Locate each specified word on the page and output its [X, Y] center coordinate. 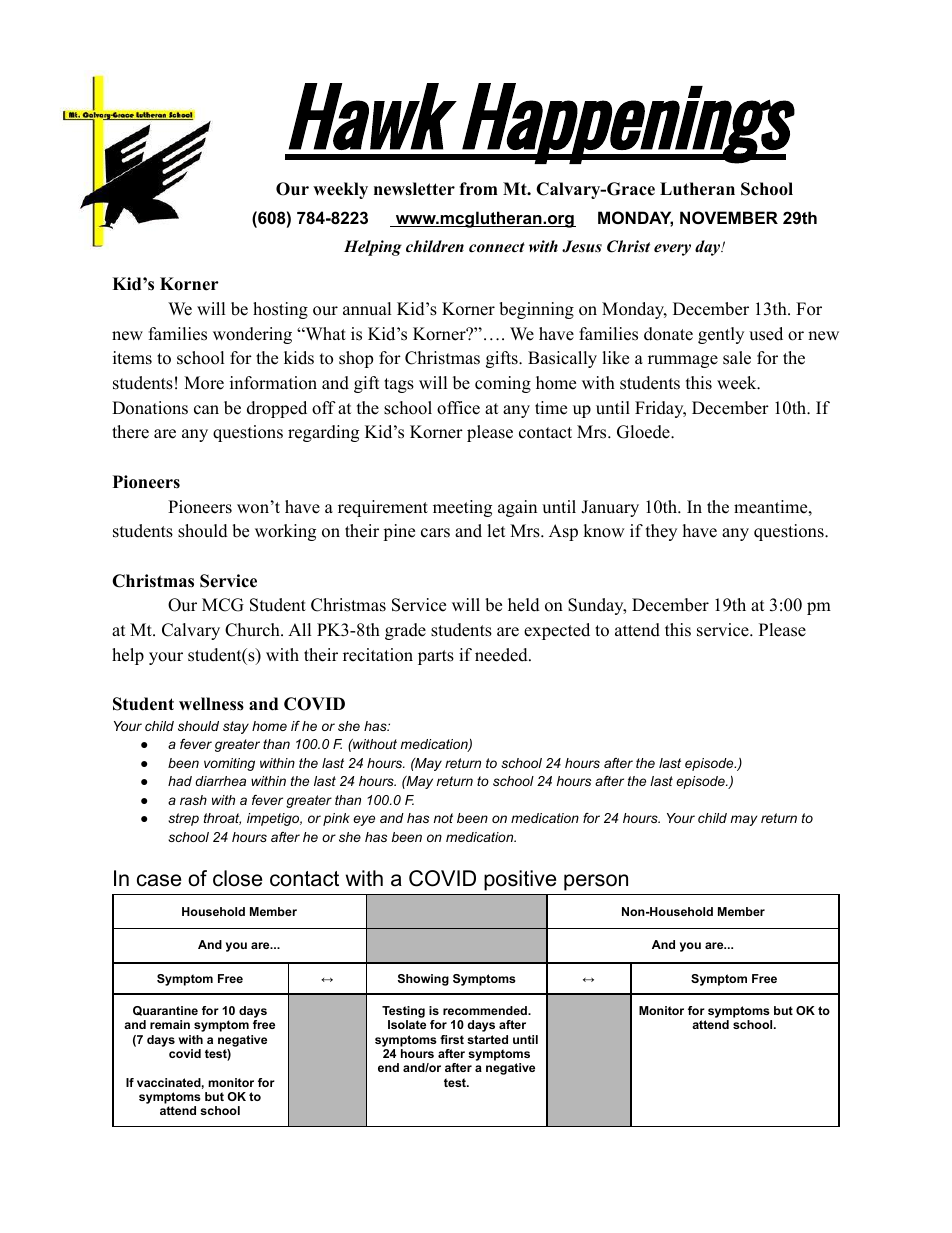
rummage [683, 361]
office [458, 408]
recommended [486, 1010]
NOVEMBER [729, 217]
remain [170, 1024]
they [661, 532]
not [443, 818]
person [596, 882]
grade [405, 631]
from [478, 189]
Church [253, 630]
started [487, 1039]
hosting [280, 310]
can [206, 410]
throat [222, 819]
